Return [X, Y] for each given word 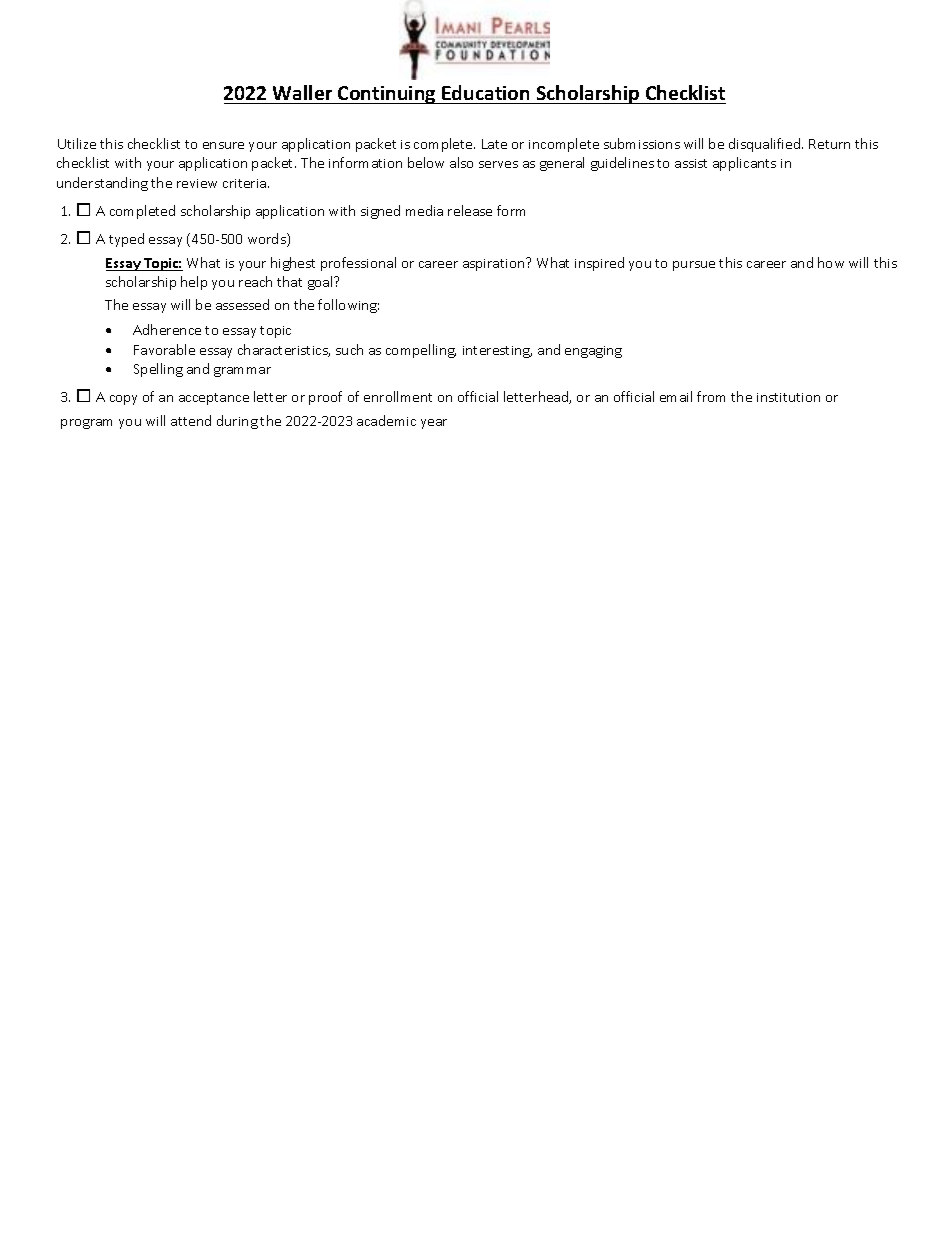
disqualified [766, 145]
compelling [421, 351]
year [434, 424]
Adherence [167, 329]
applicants [744, 164]
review [197, 183]
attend [191, 420]
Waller [302, 92]
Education [485, 92]
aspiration [495, 264]
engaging [593, 352]
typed [126, 240]
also [461, 162]
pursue [694, 266]
